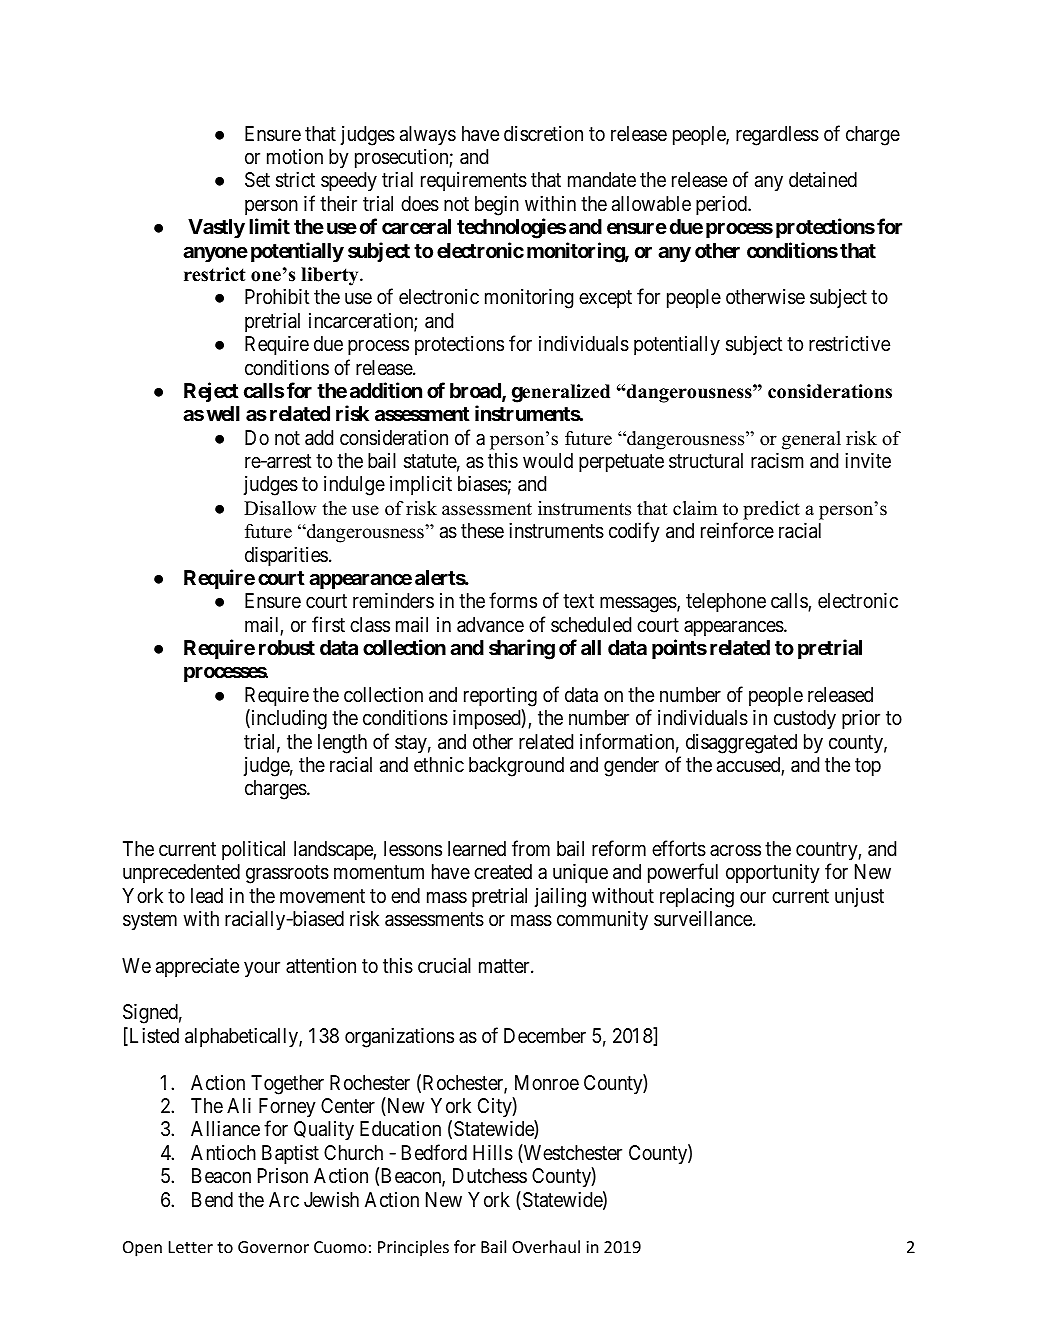 This screenshot has height=1342, width=1037. What do you see at coordinates (497, 206) in the screenshot?
I see `begin` at bounding box center [497, 206].
